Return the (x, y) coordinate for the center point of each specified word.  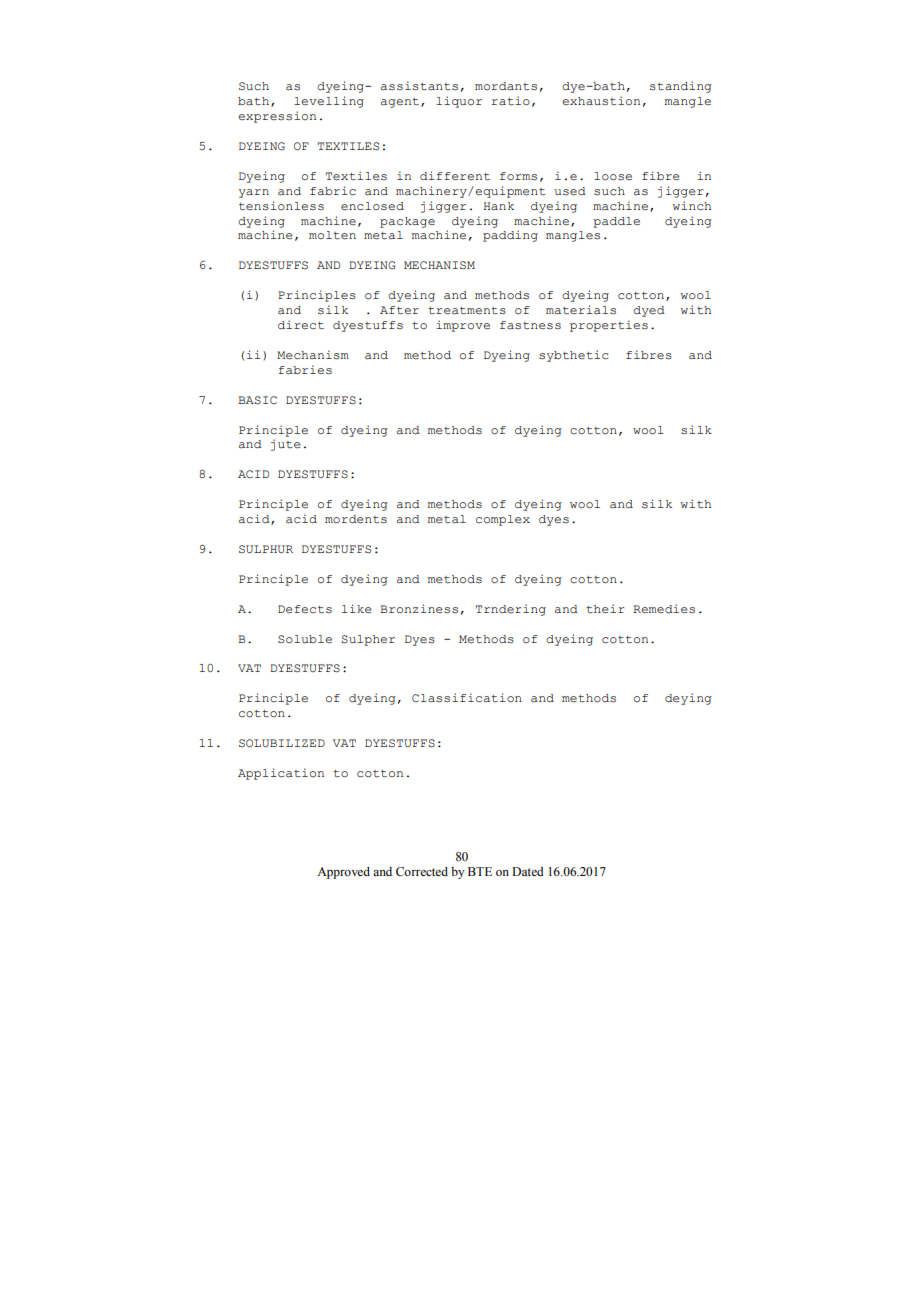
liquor (459, 102)
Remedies (664, 609)
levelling (329, 102)
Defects (305, 609)
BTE (480, 871)
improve (463, 326)
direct (301, 325)
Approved (343, 873)
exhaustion (601, 101)
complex (503, 520)
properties (609, 326)
